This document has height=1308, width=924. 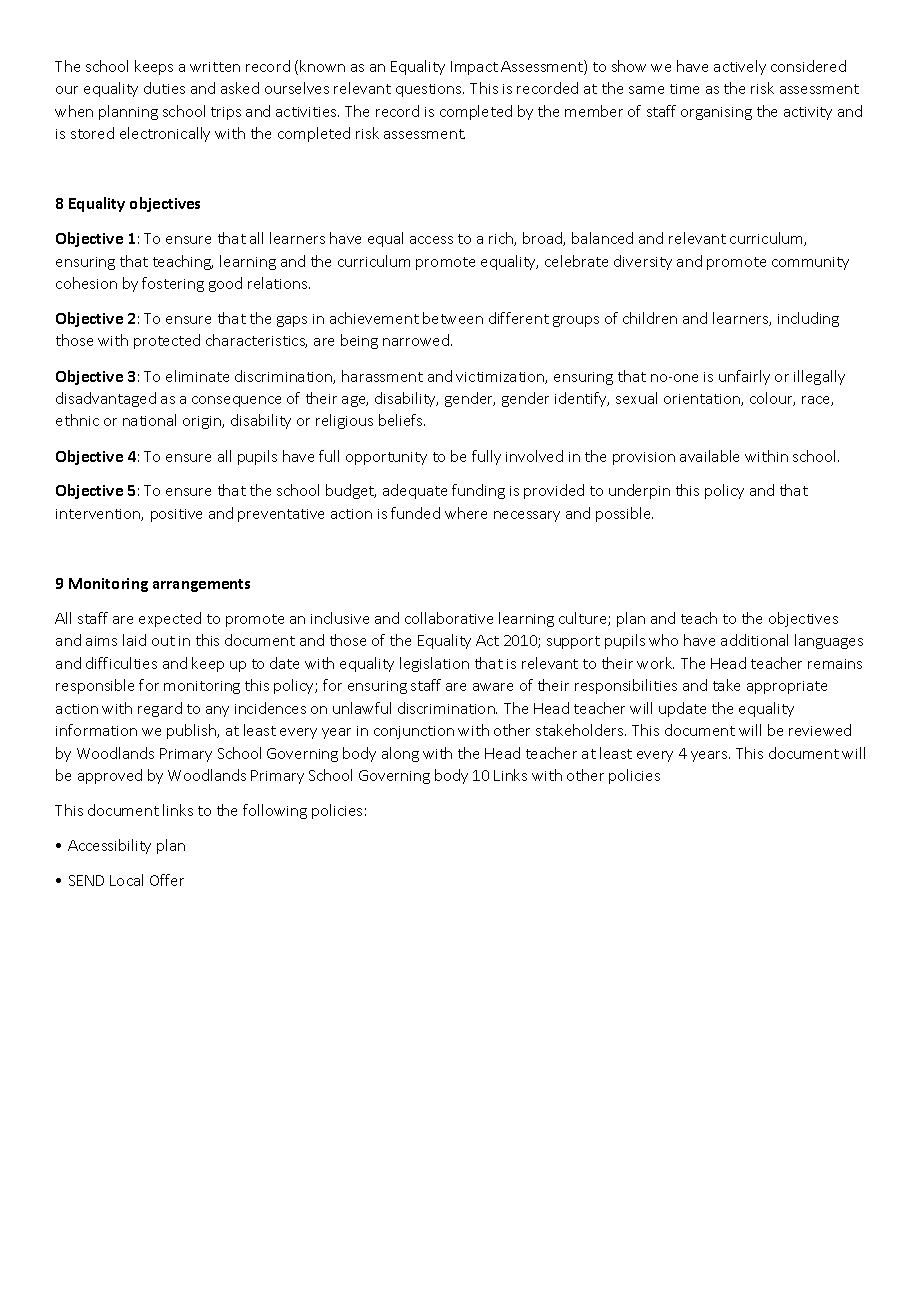 I want to click on Offer, so click(x=167, y=880).
